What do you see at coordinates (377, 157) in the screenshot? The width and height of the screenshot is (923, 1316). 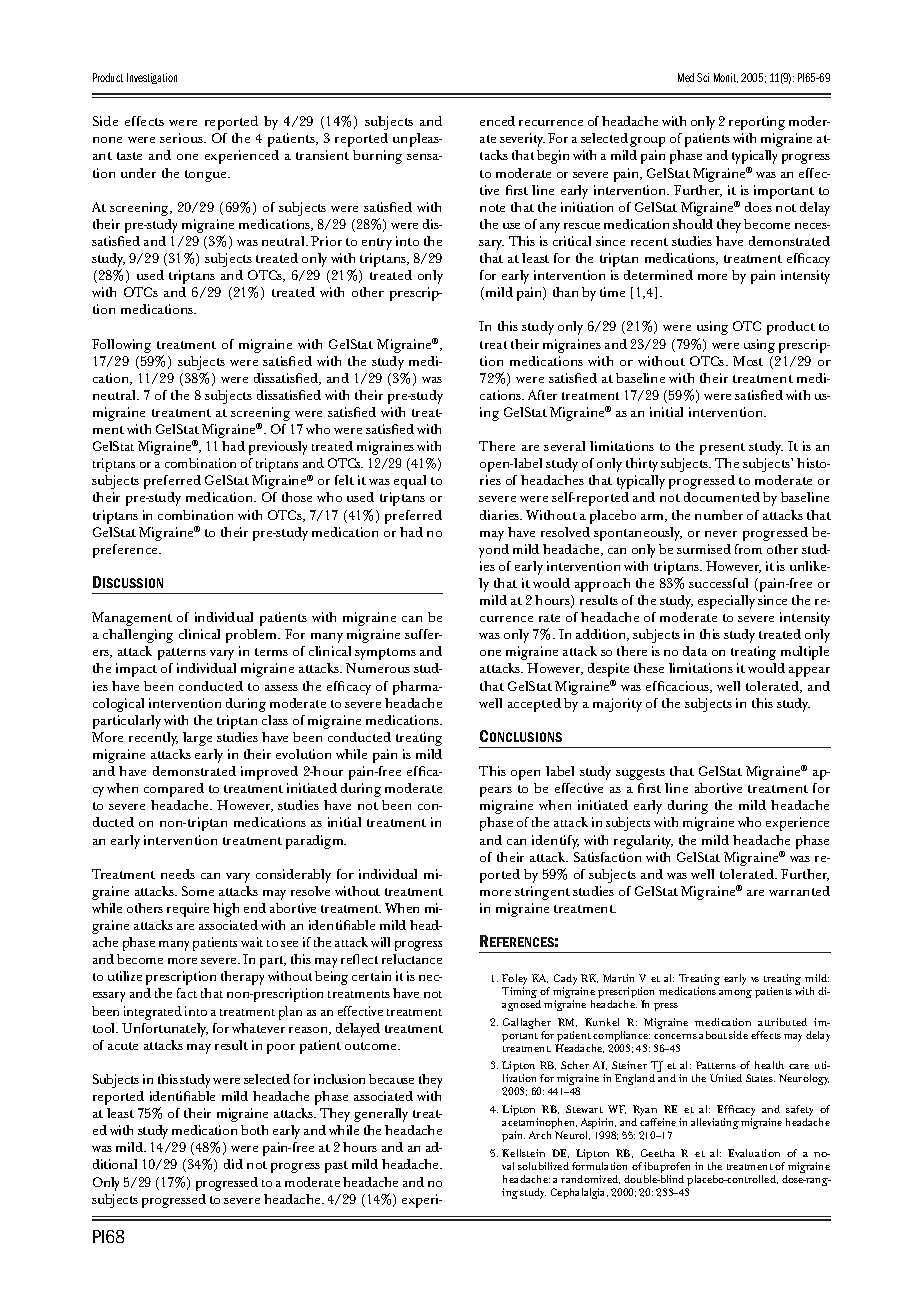 I see `burning` at bounding box center [377, 157].
